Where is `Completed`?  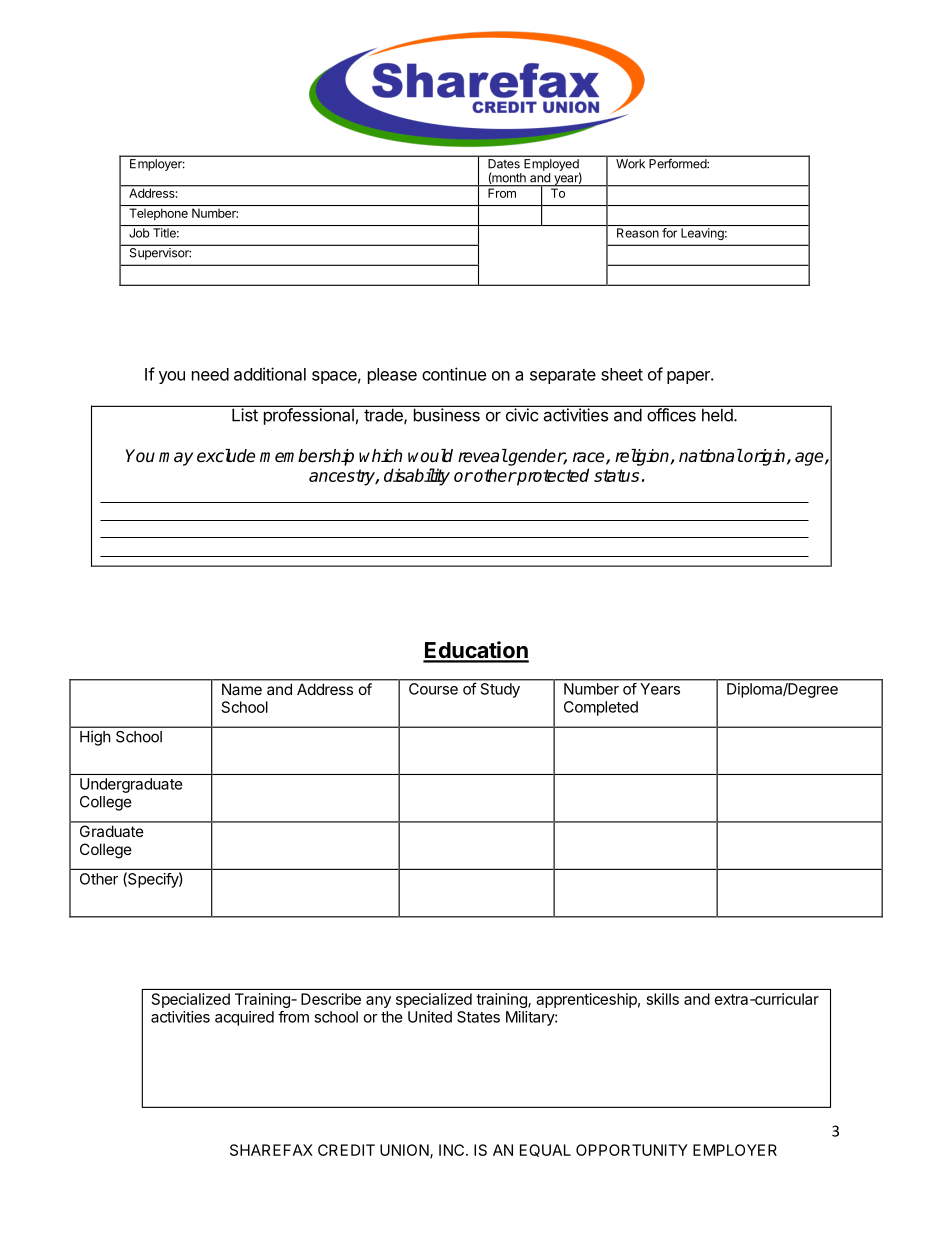
Completed is located at coordinates (601, 708).
